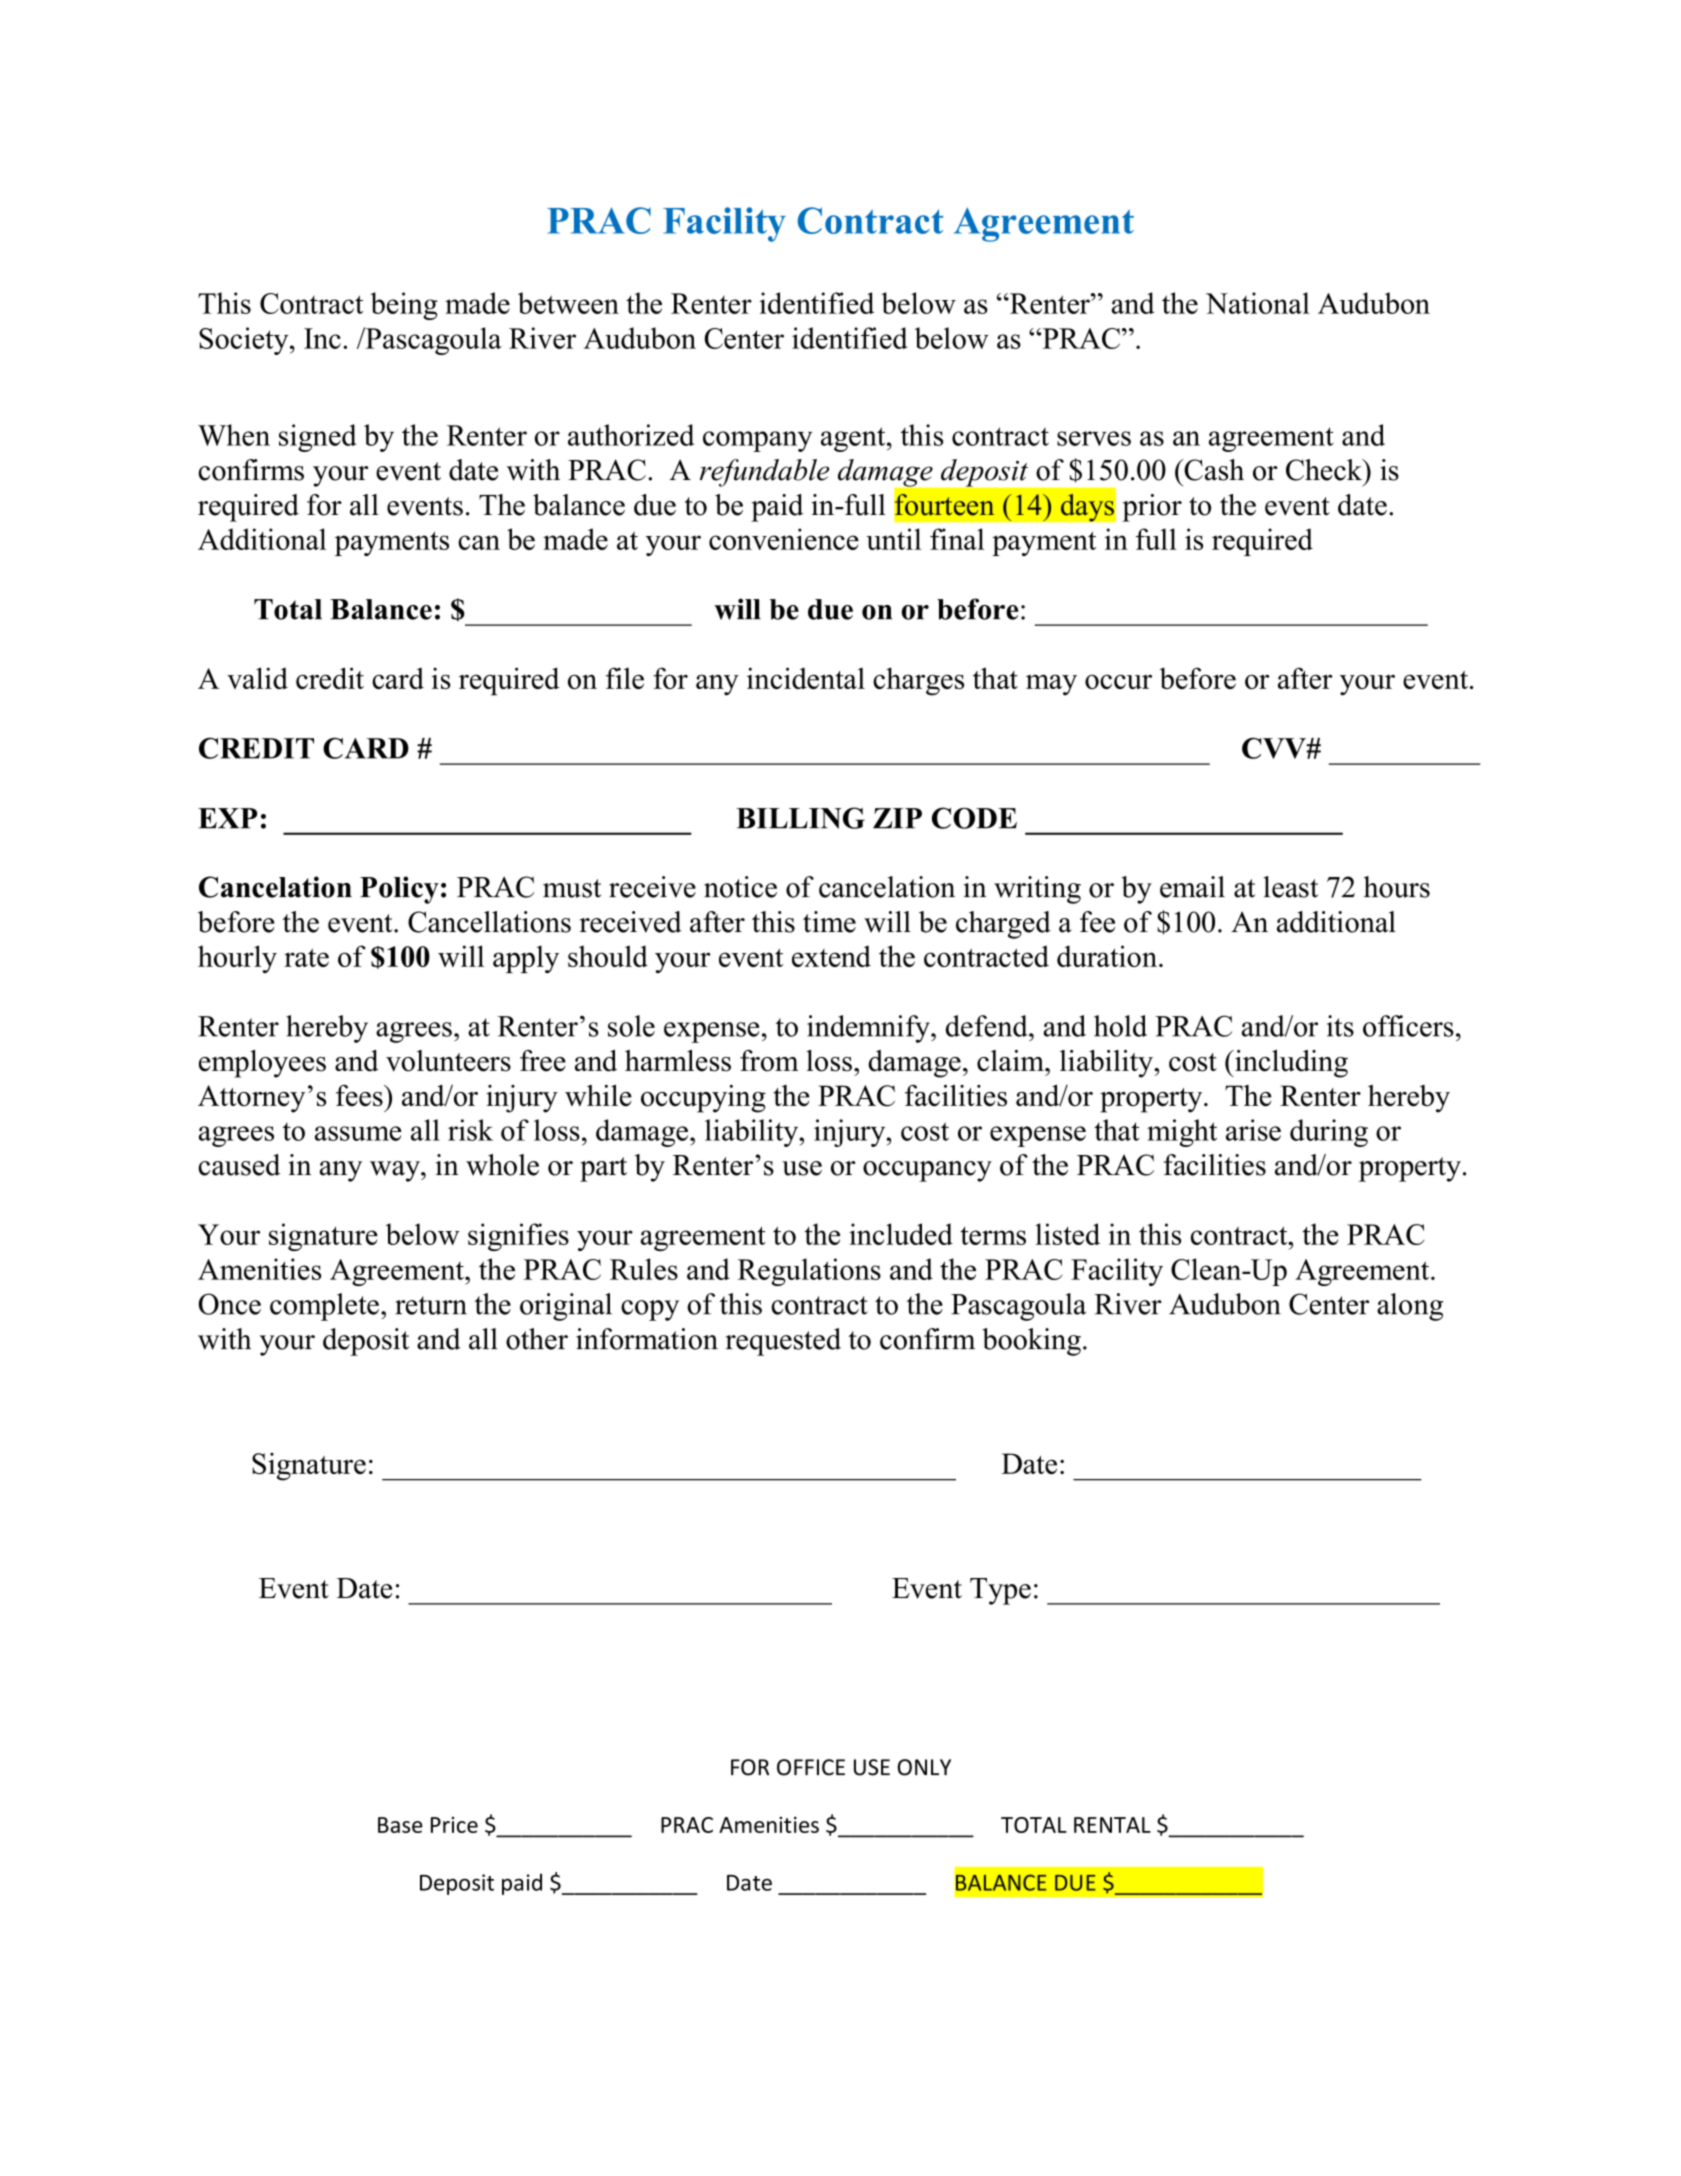 This document has width=1681, height=2176. I want to click on Base, so click(400, 1825).
